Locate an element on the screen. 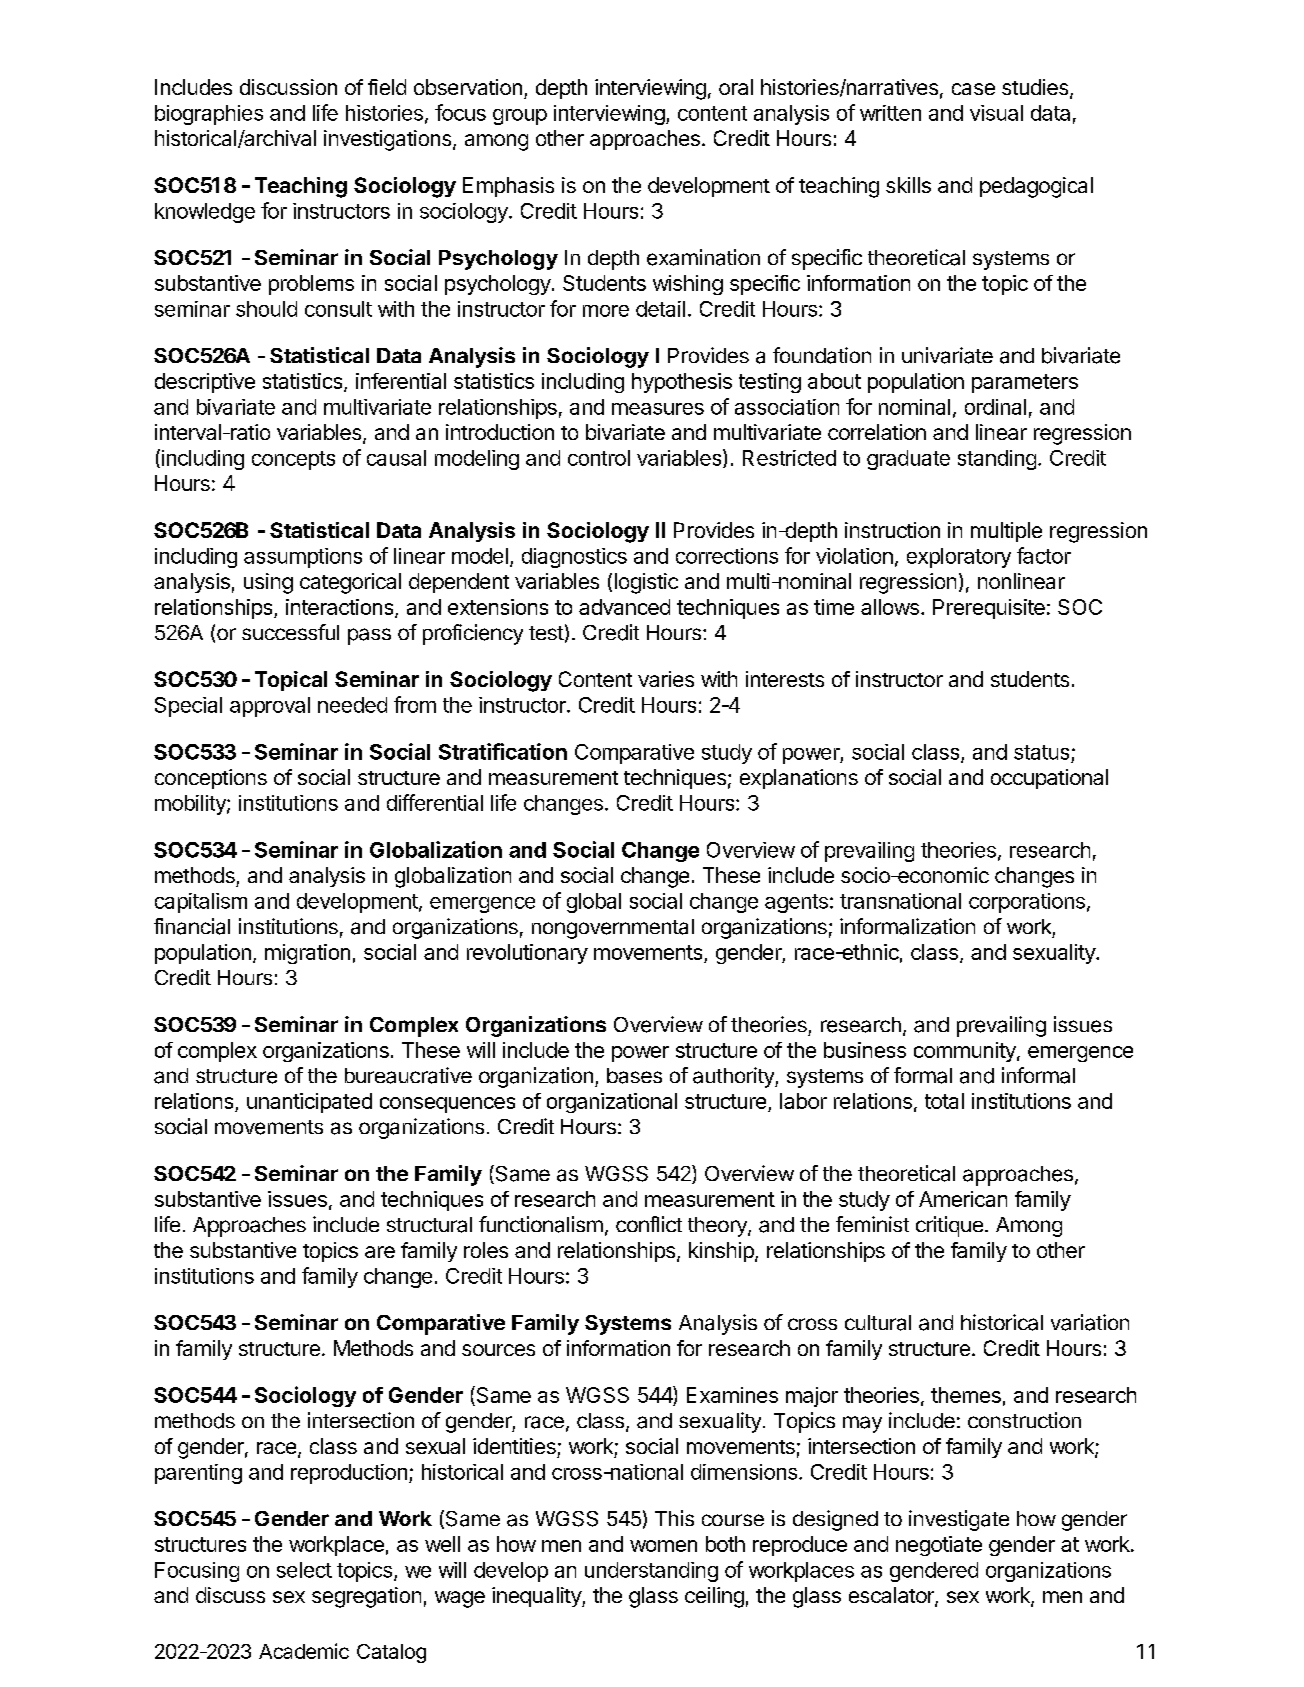 This screenshot has width=1304, height=1687. unanticipated is located at coordinates (309, 1103).
